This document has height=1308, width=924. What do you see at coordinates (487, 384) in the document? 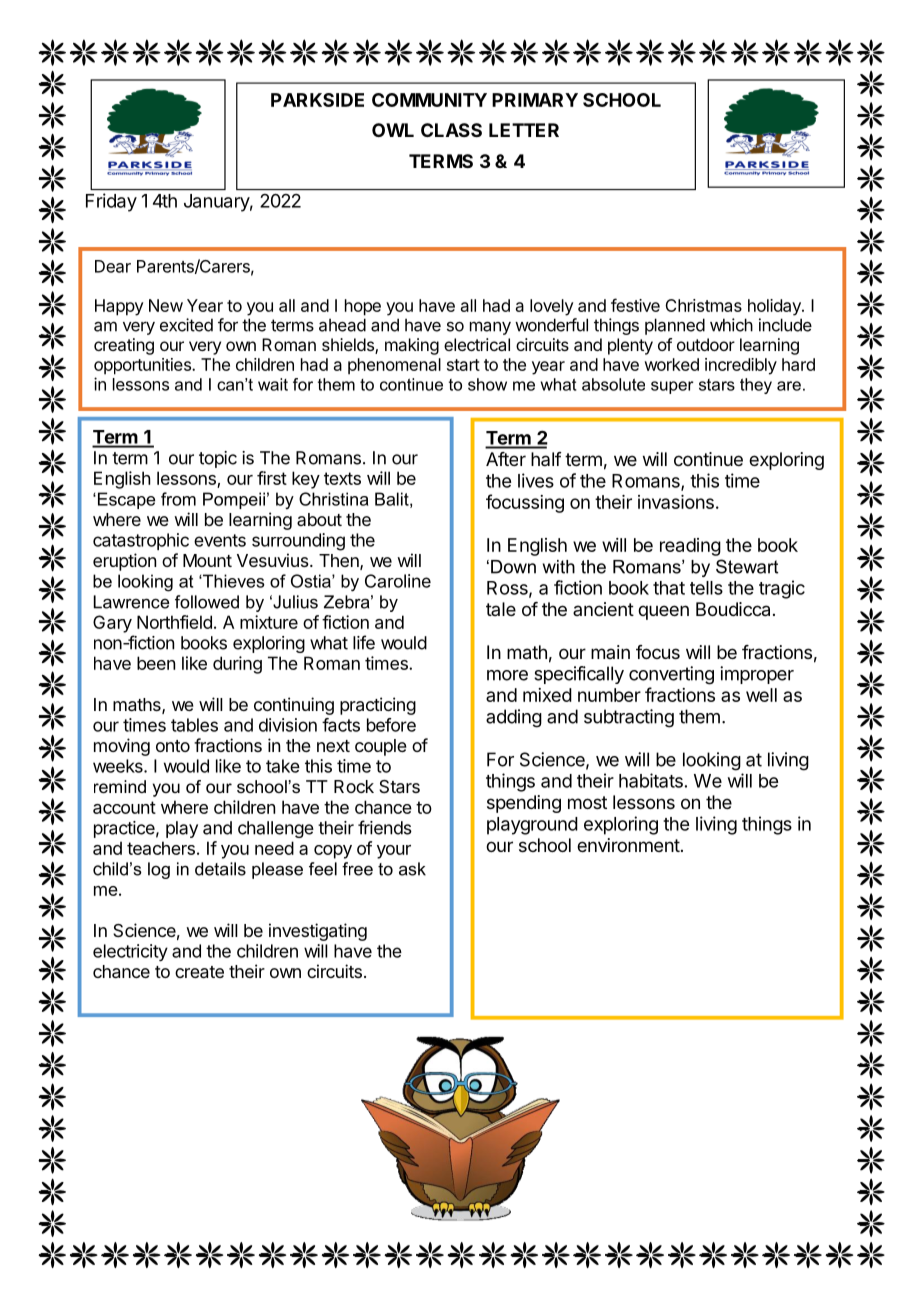
I see `show` at bounding box center [487, 384].
